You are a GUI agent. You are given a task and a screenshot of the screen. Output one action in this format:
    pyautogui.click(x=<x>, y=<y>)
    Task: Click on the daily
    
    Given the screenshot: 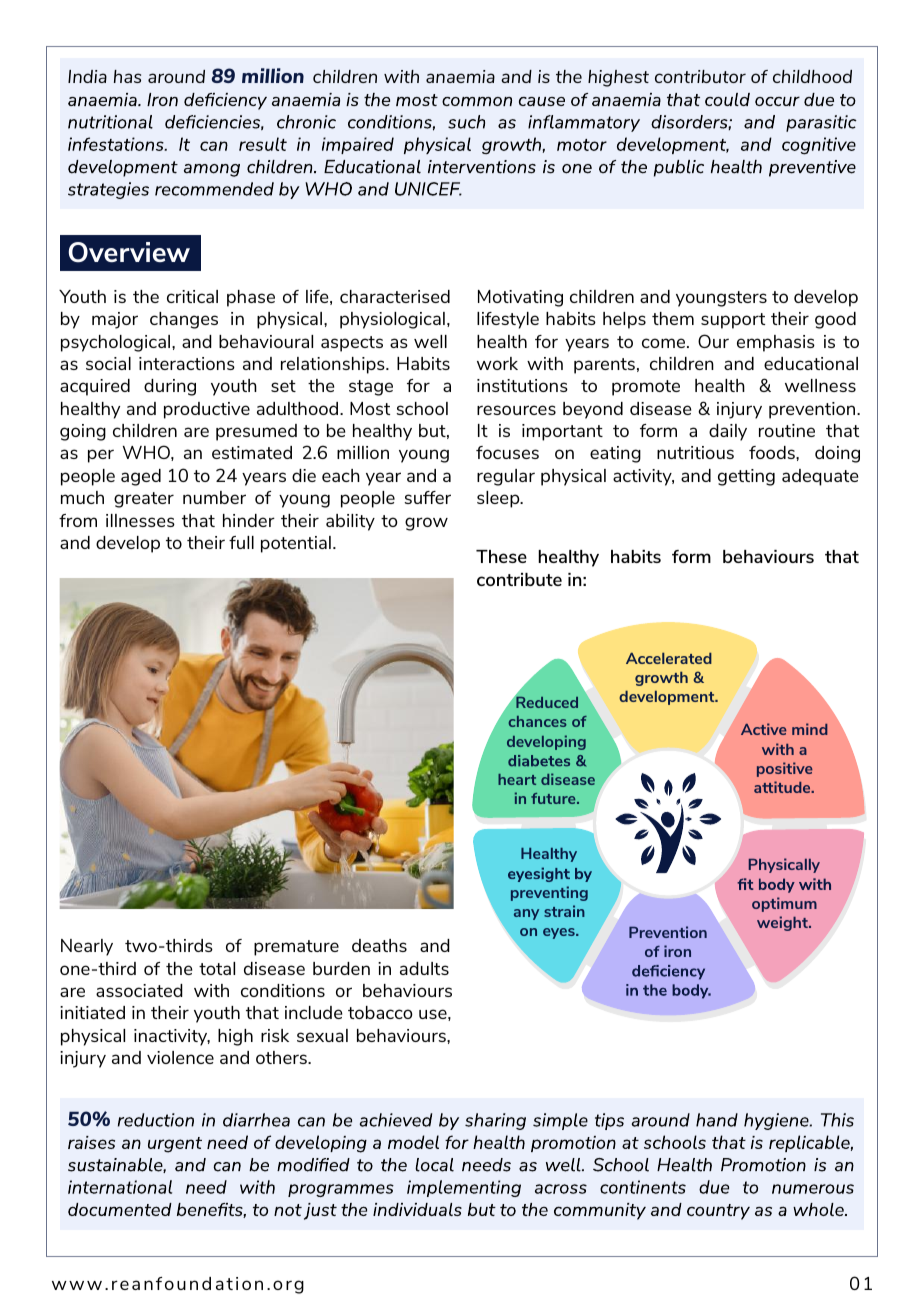 What is the action you would take?
    pyautogui.click(x=728, y=432)
